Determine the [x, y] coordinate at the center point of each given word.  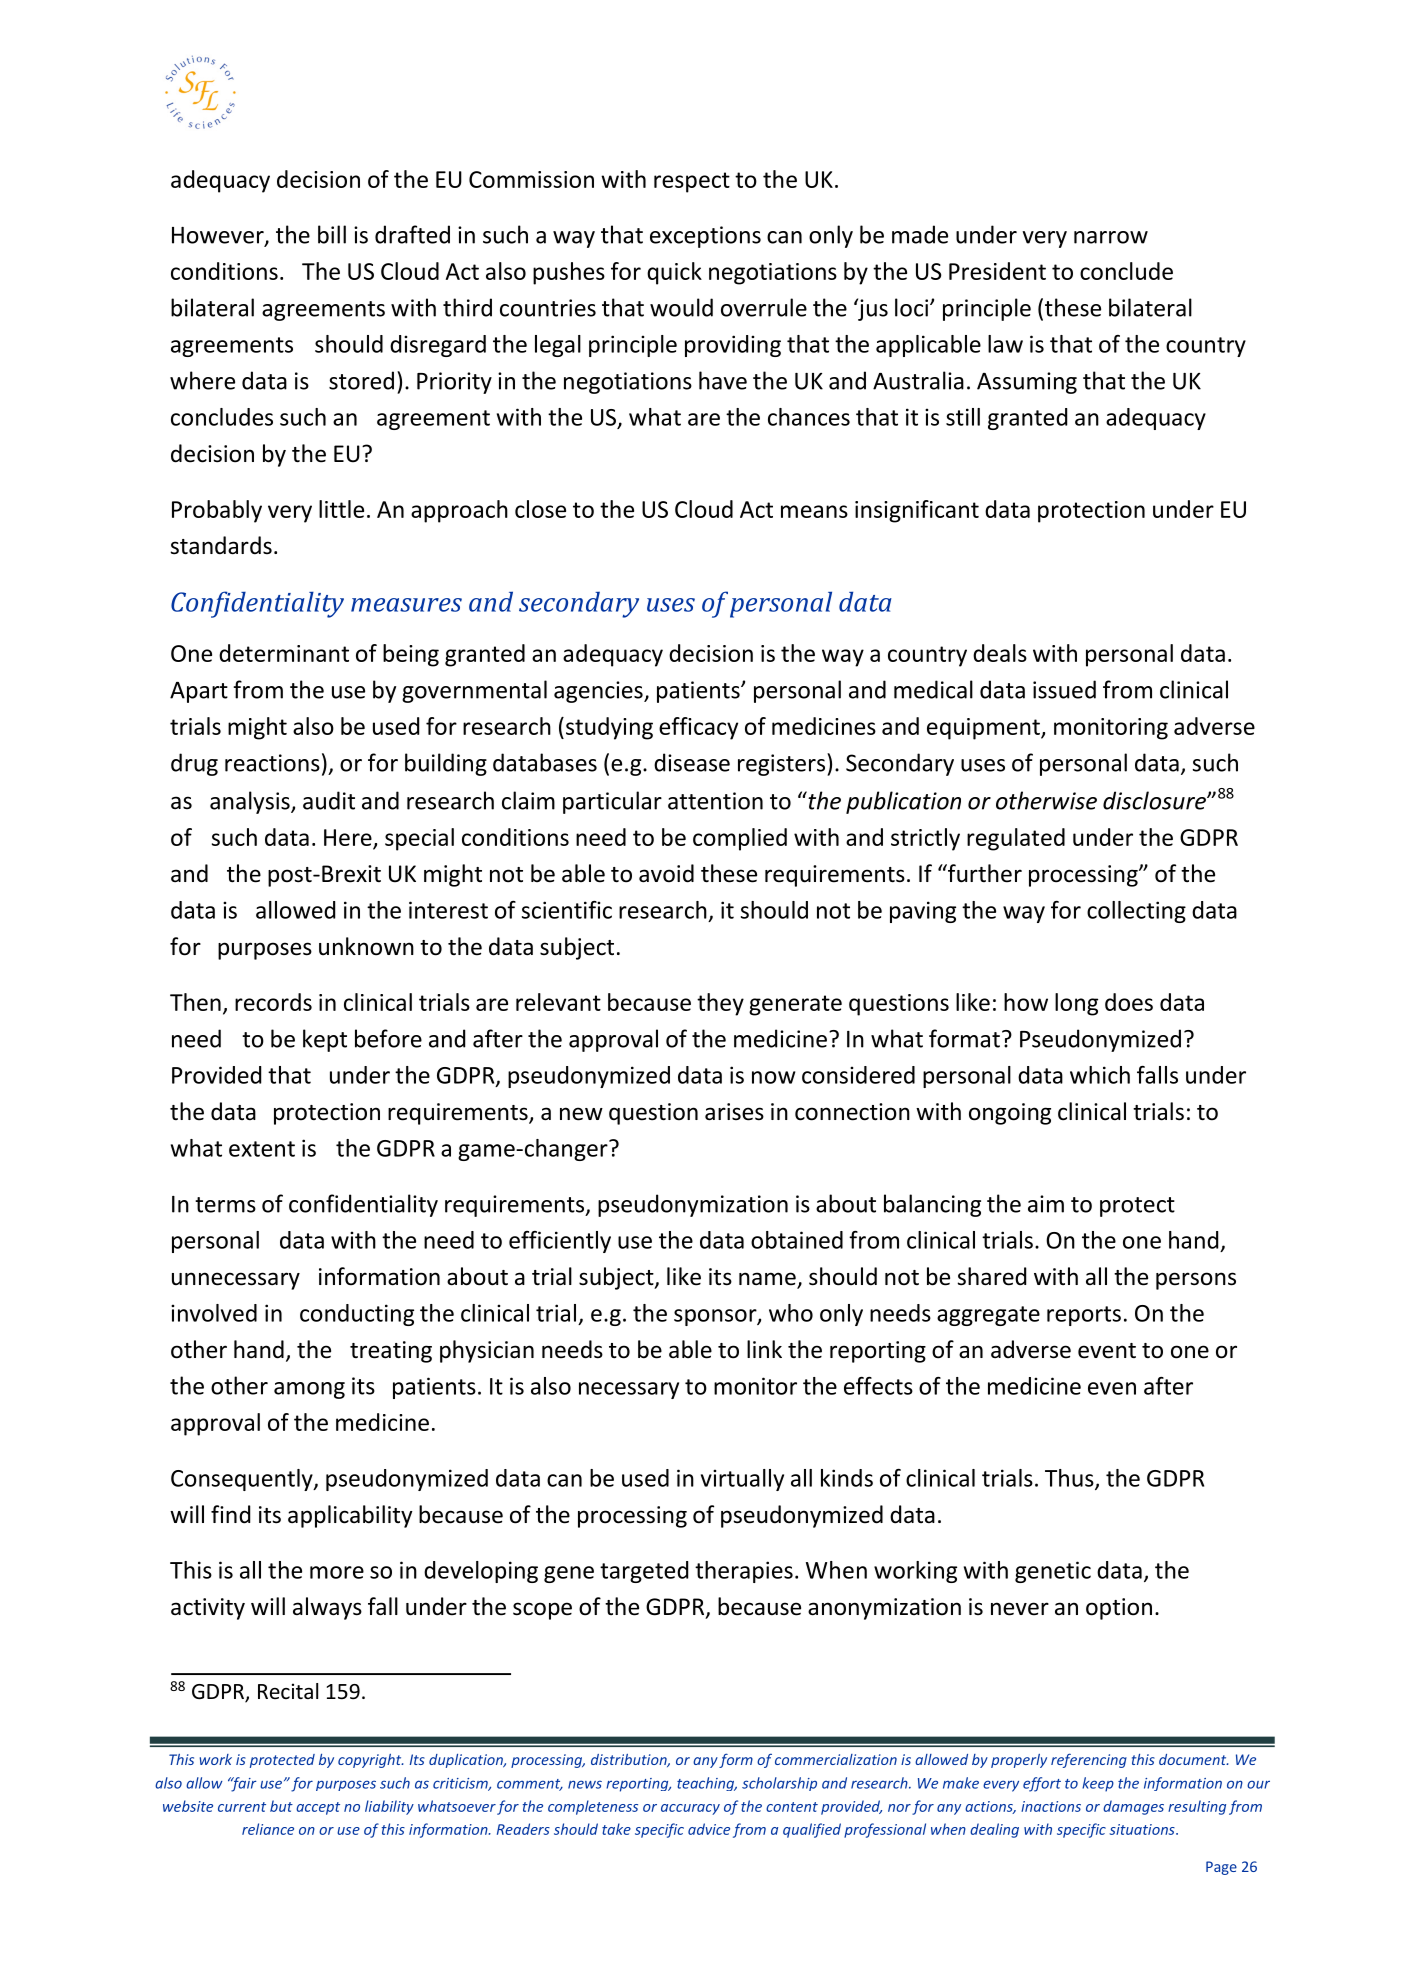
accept [318, 1808]
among [309, 1390]
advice [709, 1829]
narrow [1111, 237]
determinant [284, 653]
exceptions [705, 237]
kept [325, 1040]
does [1129, 1002]
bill [332, 234]
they [720, 1004]
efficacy [698, 728]
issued [1064, 689]
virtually [742, 1480]
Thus [1070, 1479]
